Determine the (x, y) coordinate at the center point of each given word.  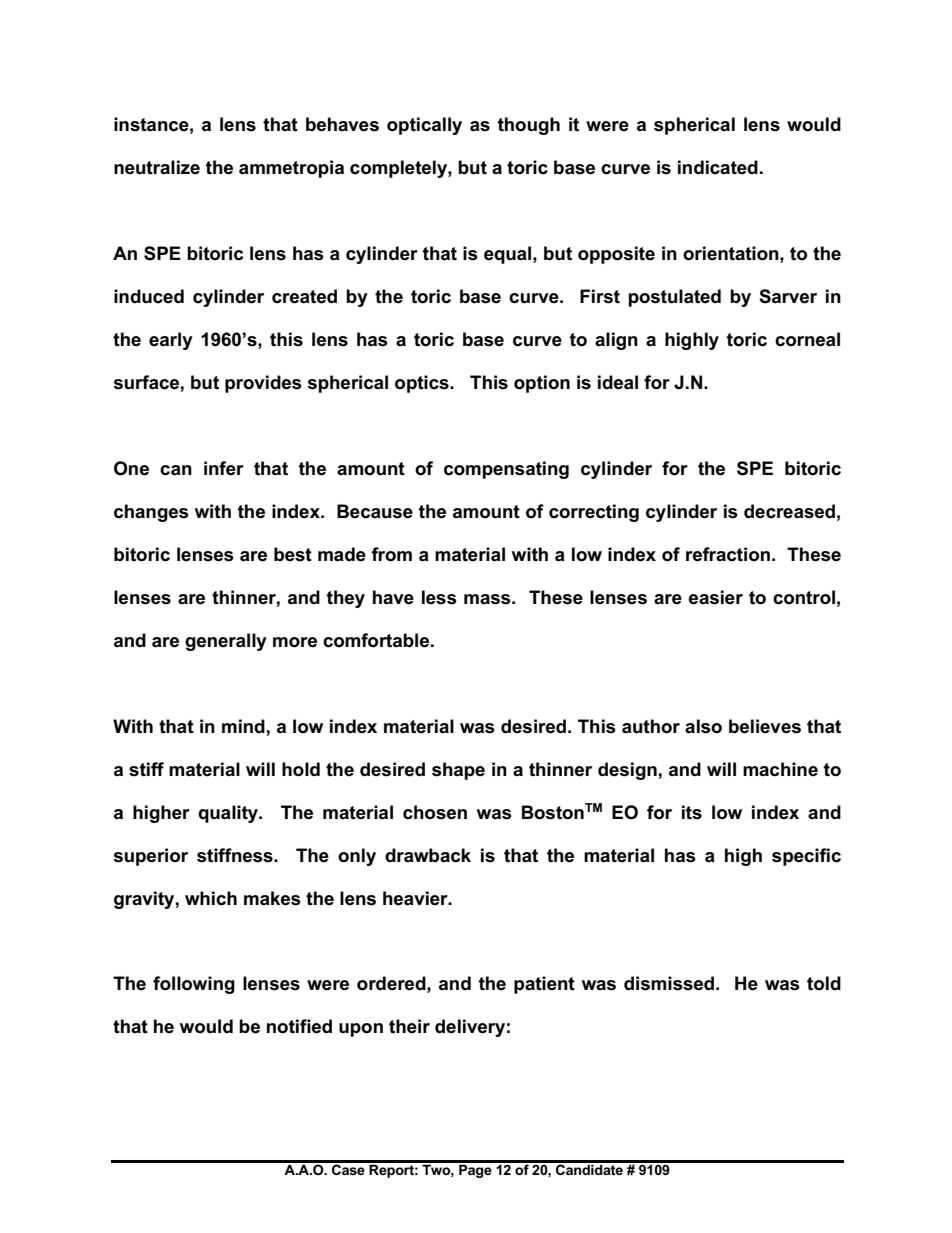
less (439, 597)
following (194, 985)
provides (263, 384)
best (293, 554)
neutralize (157, 167)
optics (423, 384)
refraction (728, 554)
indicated (718, 167)
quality (229, 814)
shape (458, 771)
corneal (807, 339)
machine (780, 769)
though (529, 126)
